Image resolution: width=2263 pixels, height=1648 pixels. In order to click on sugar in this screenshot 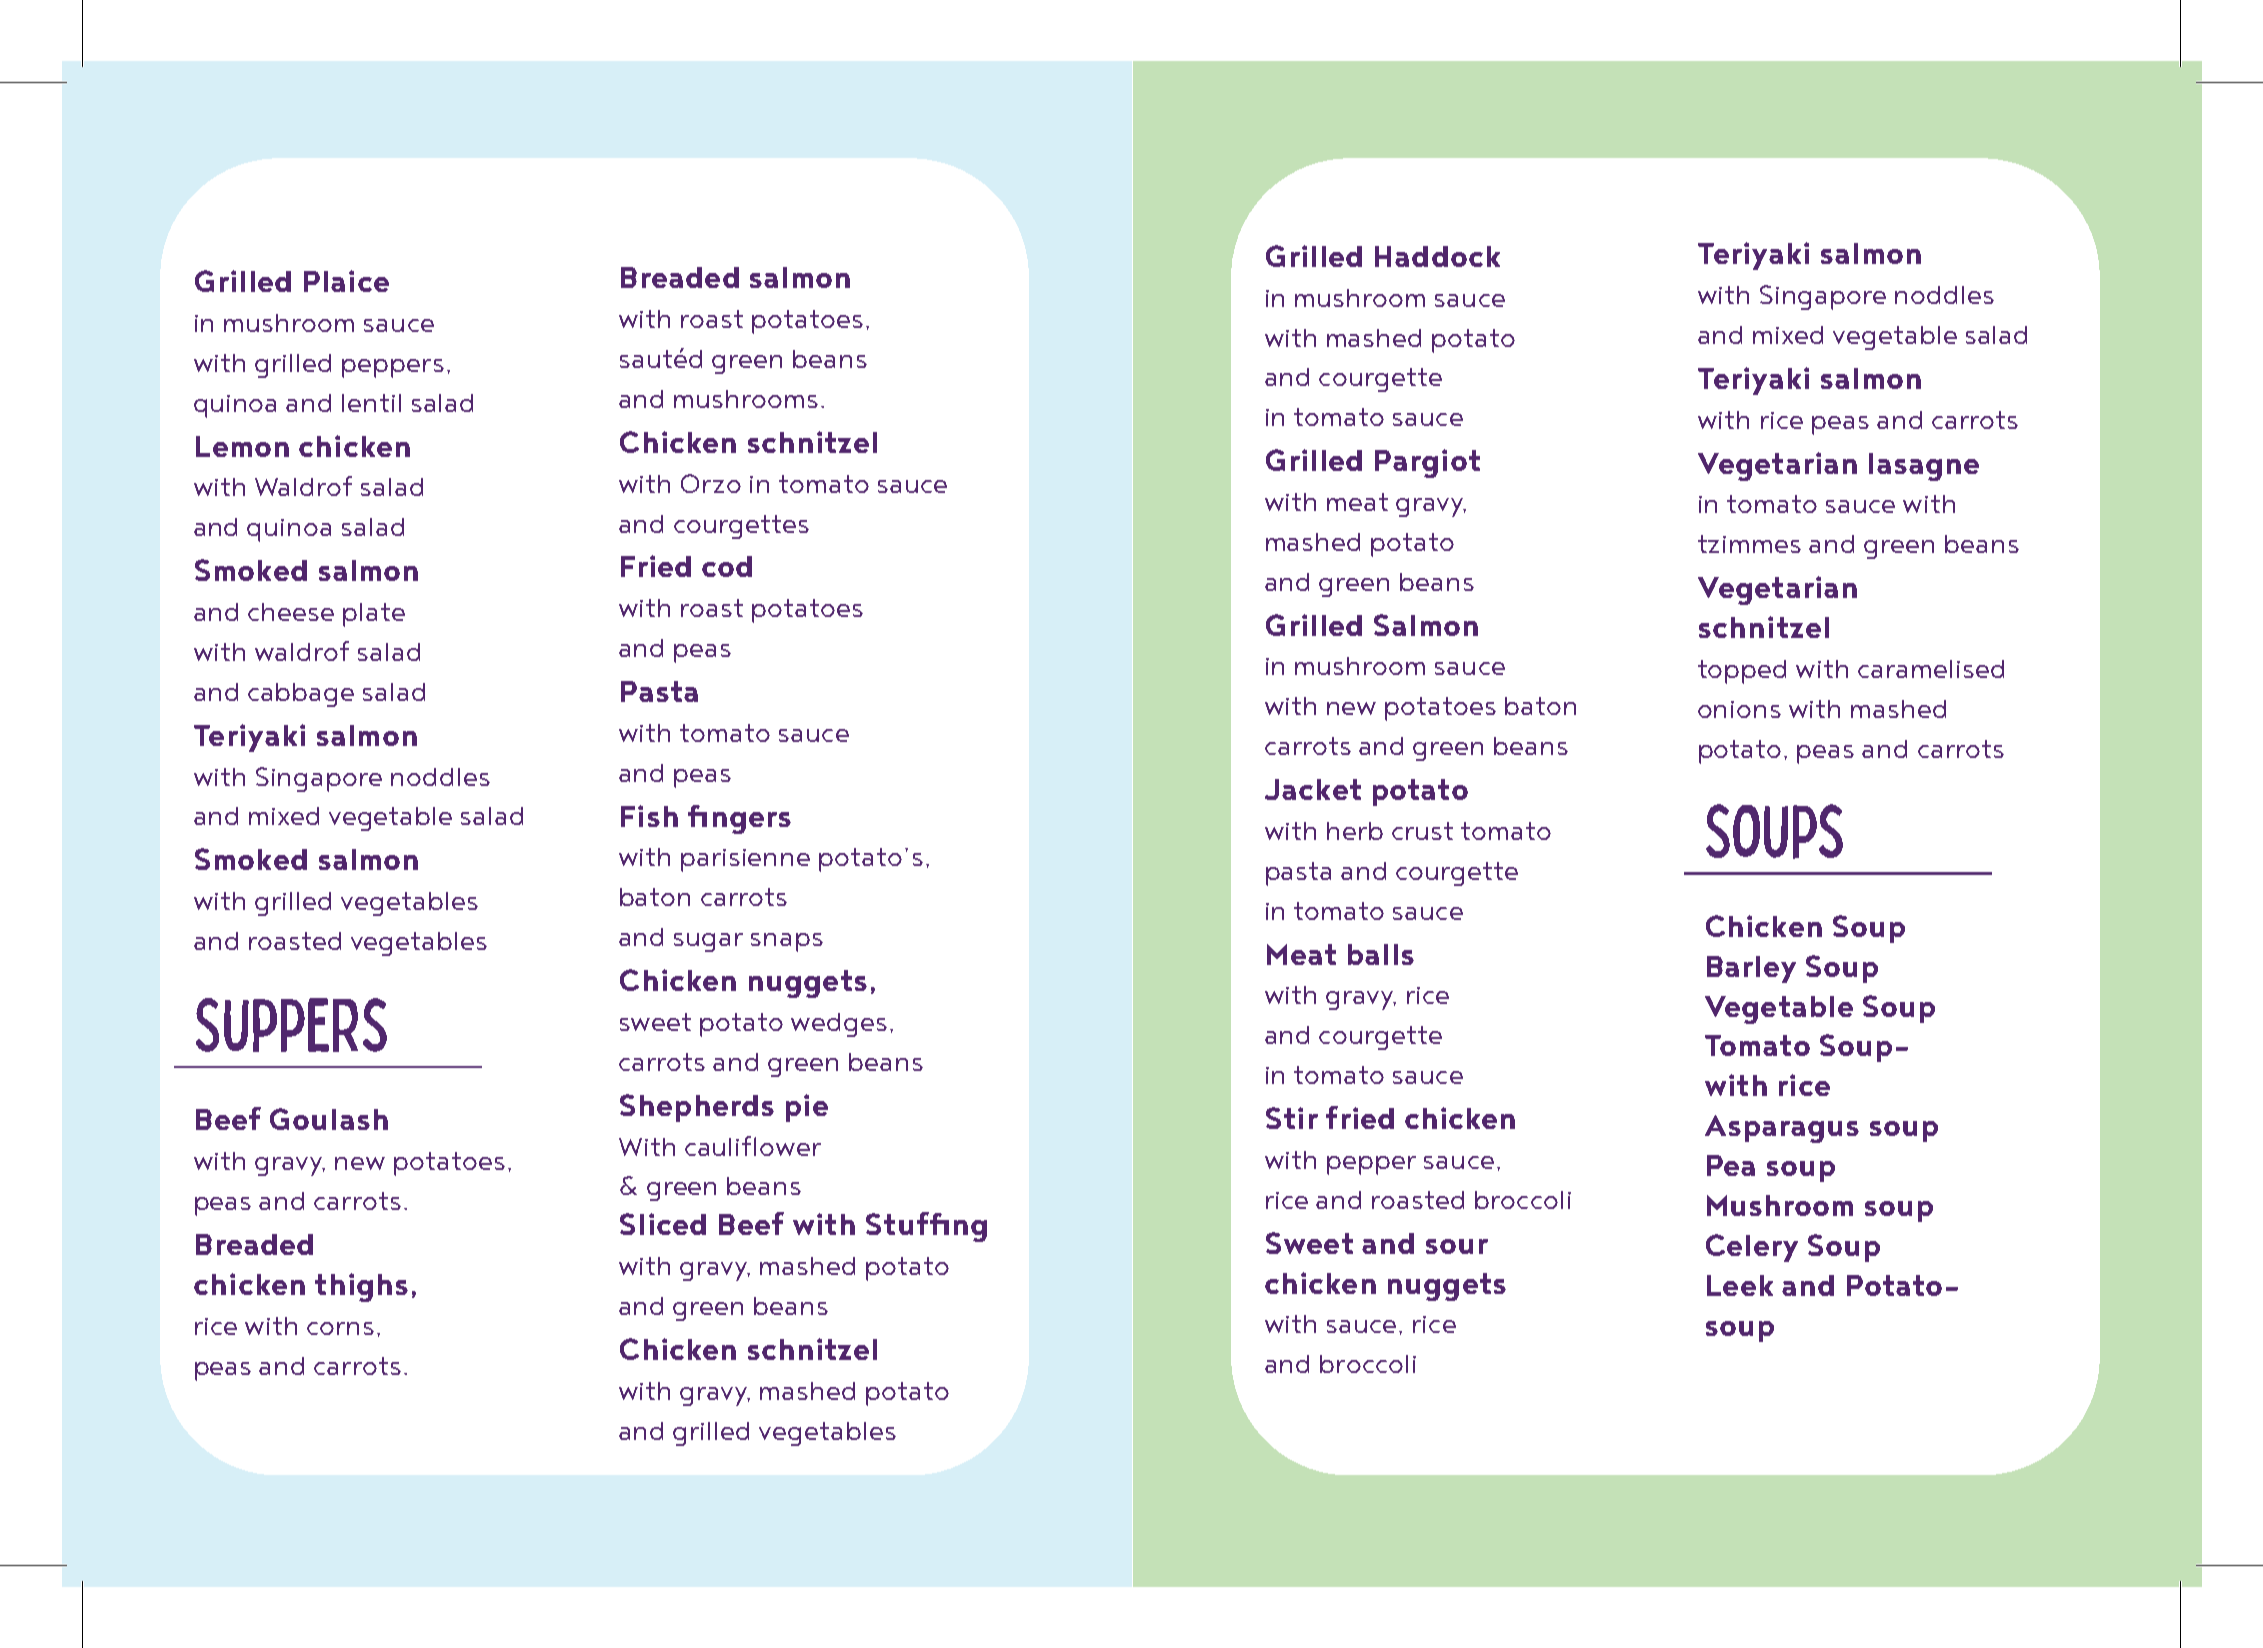, I will do `click(708, 942)`.
